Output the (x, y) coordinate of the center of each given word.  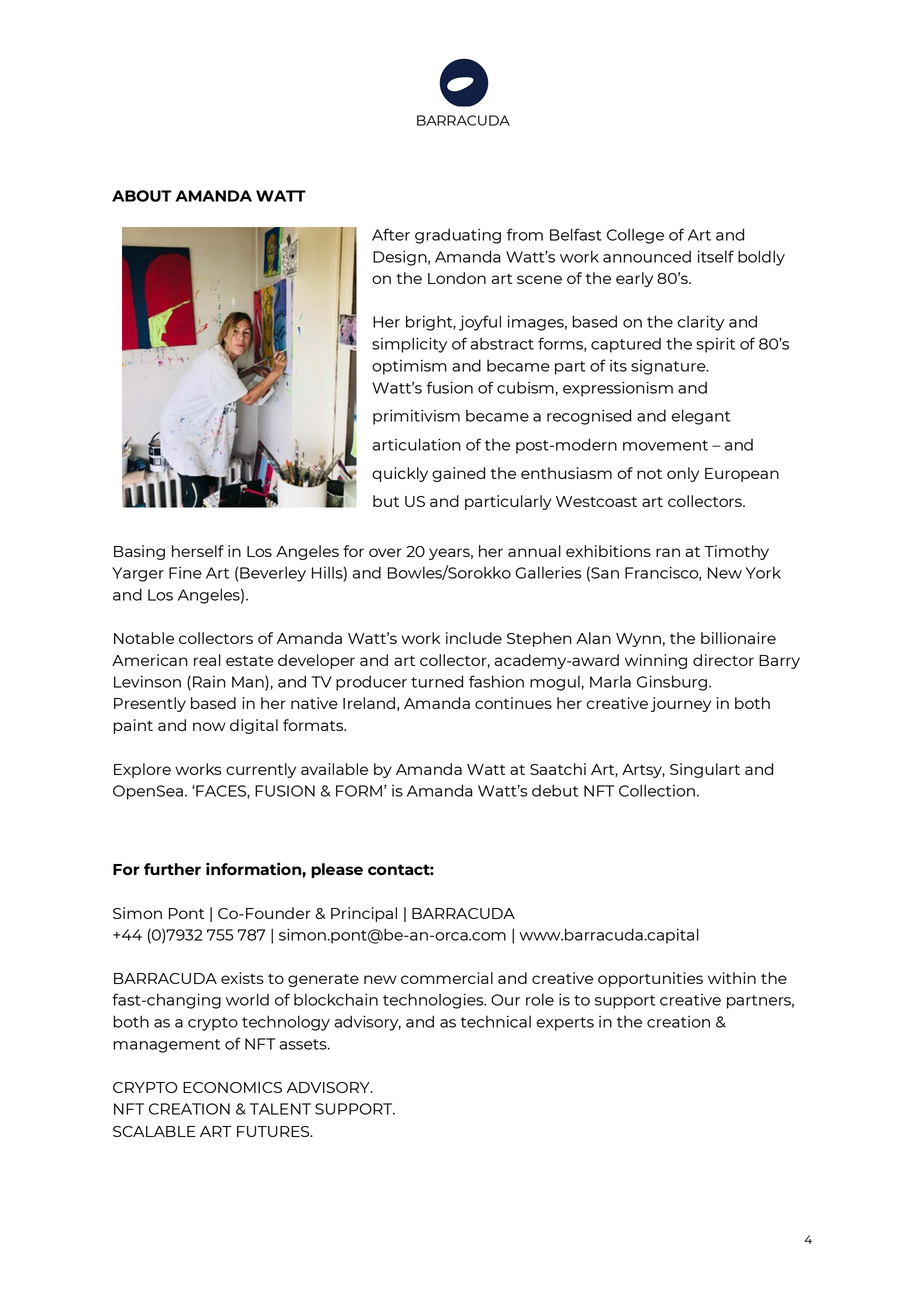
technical (495, 1021)
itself (716, 256)
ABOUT (142, 196)
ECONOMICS (232, 1087)
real (207, 660)
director (723, 660)
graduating (458, 236)
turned (437, 681)
